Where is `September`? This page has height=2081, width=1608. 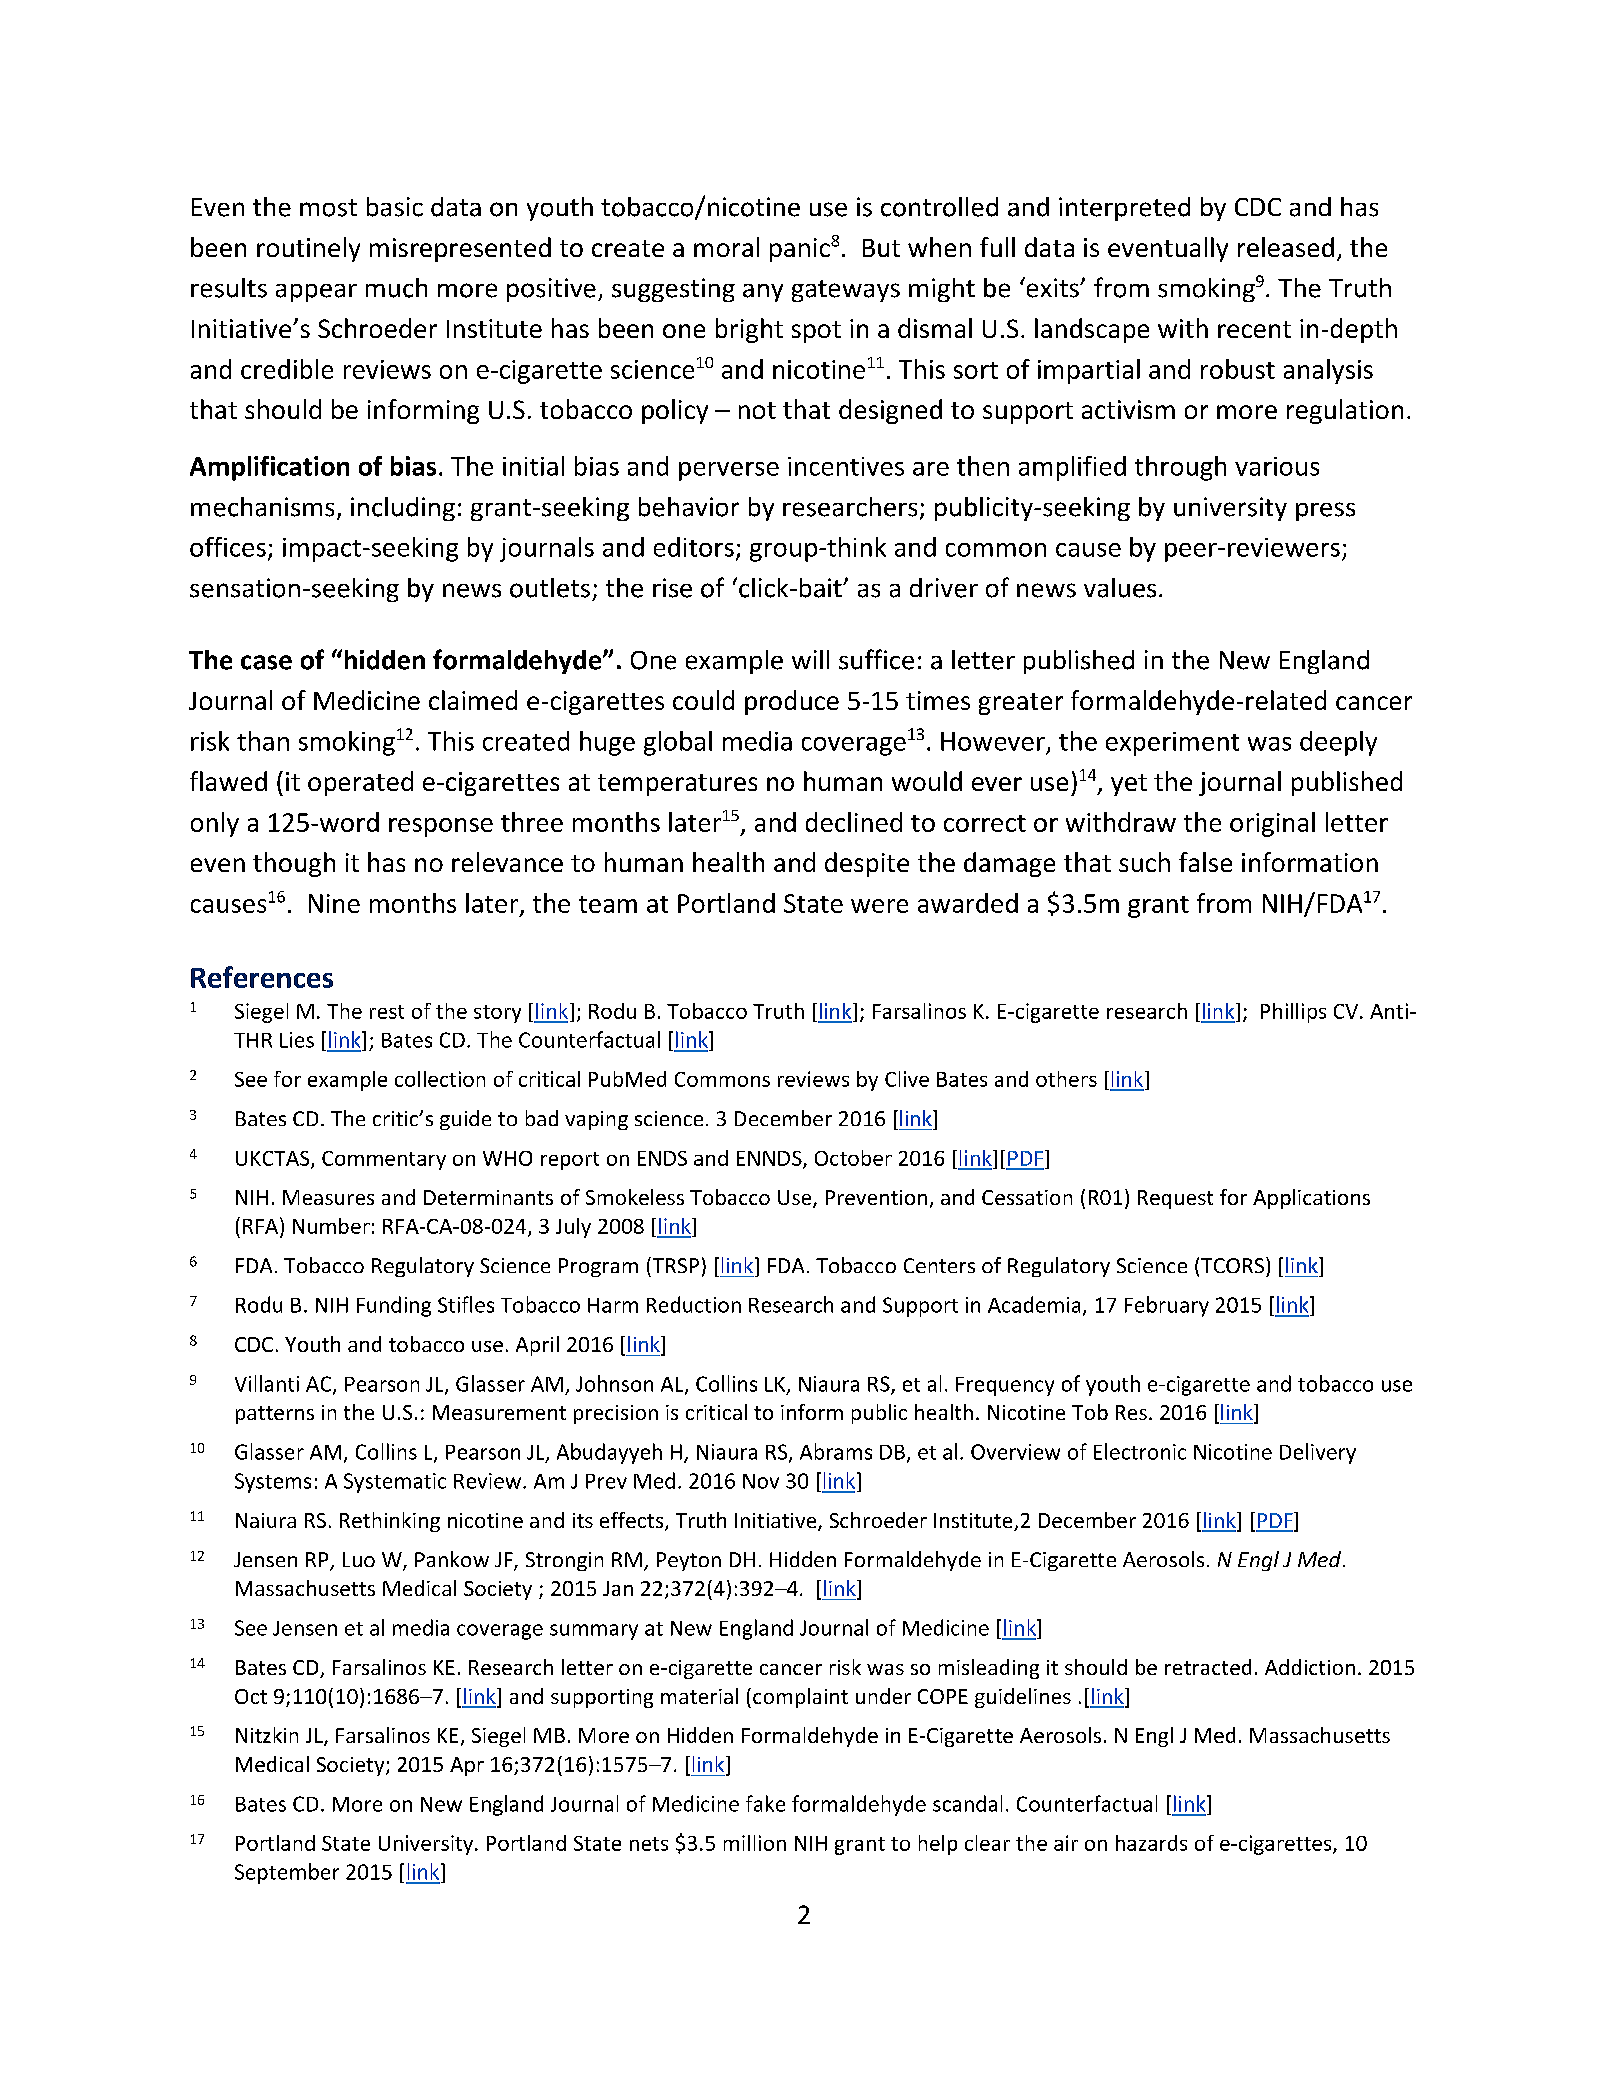
September is located at coordinates (287, 1873).
